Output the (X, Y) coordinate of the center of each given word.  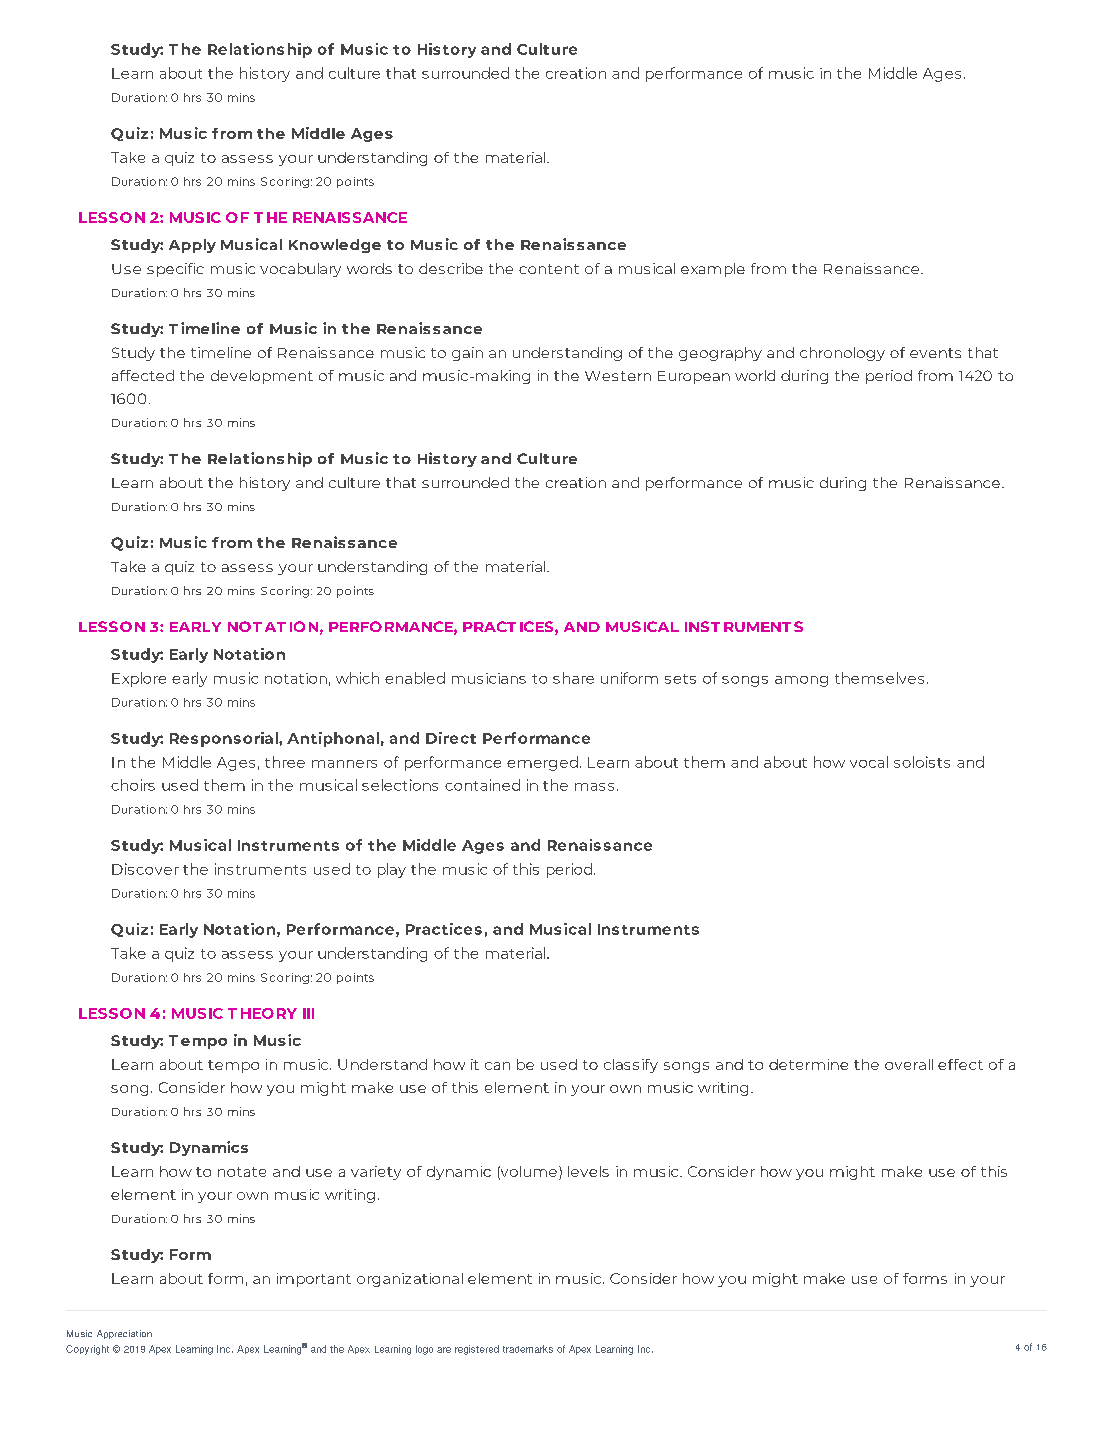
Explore (139, 679)
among (801, 681)
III (308, 1013)
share (573, 678)
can (497, 1066)
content (549, 269)
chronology (842, 354)
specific (175, 270)
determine (808, 1064)
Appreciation (124, 1334)
